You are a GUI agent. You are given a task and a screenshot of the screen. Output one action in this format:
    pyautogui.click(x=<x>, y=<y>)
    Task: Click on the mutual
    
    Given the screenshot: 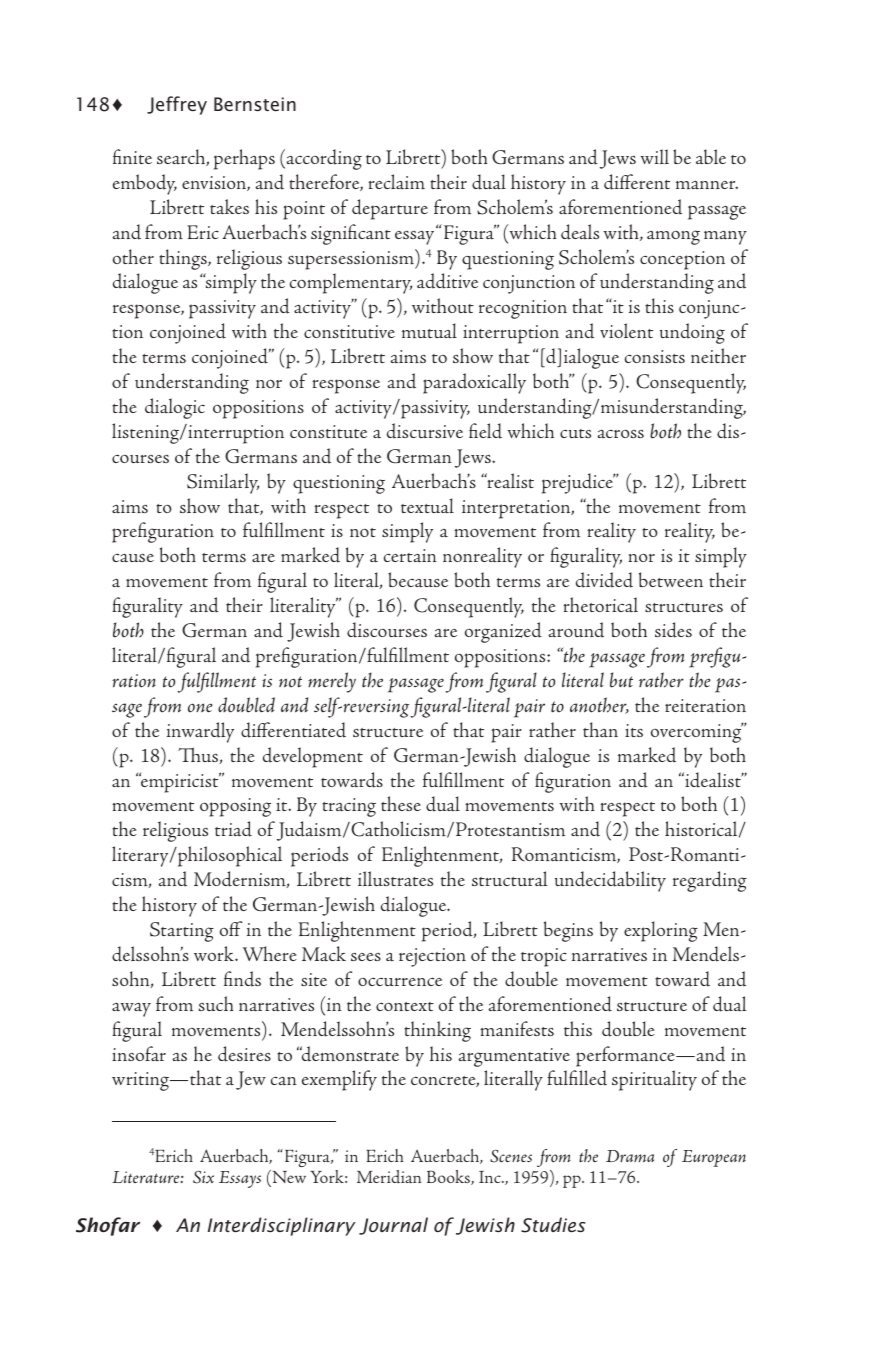 What is the action you would take?
    pyautogui.click(x=429, y=331)
